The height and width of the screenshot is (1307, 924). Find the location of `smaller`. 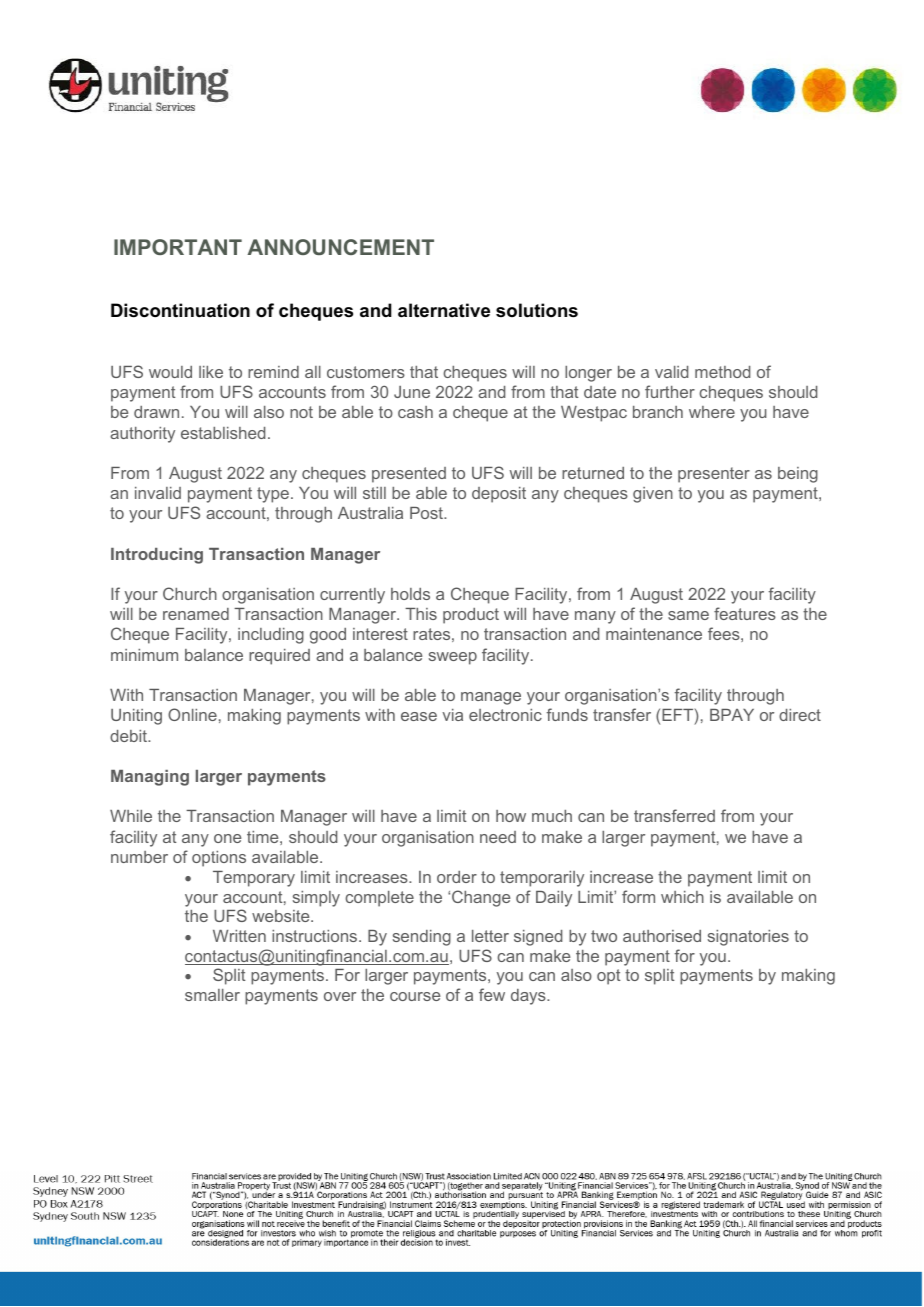

smaller is located at coordinates (212, 995).
